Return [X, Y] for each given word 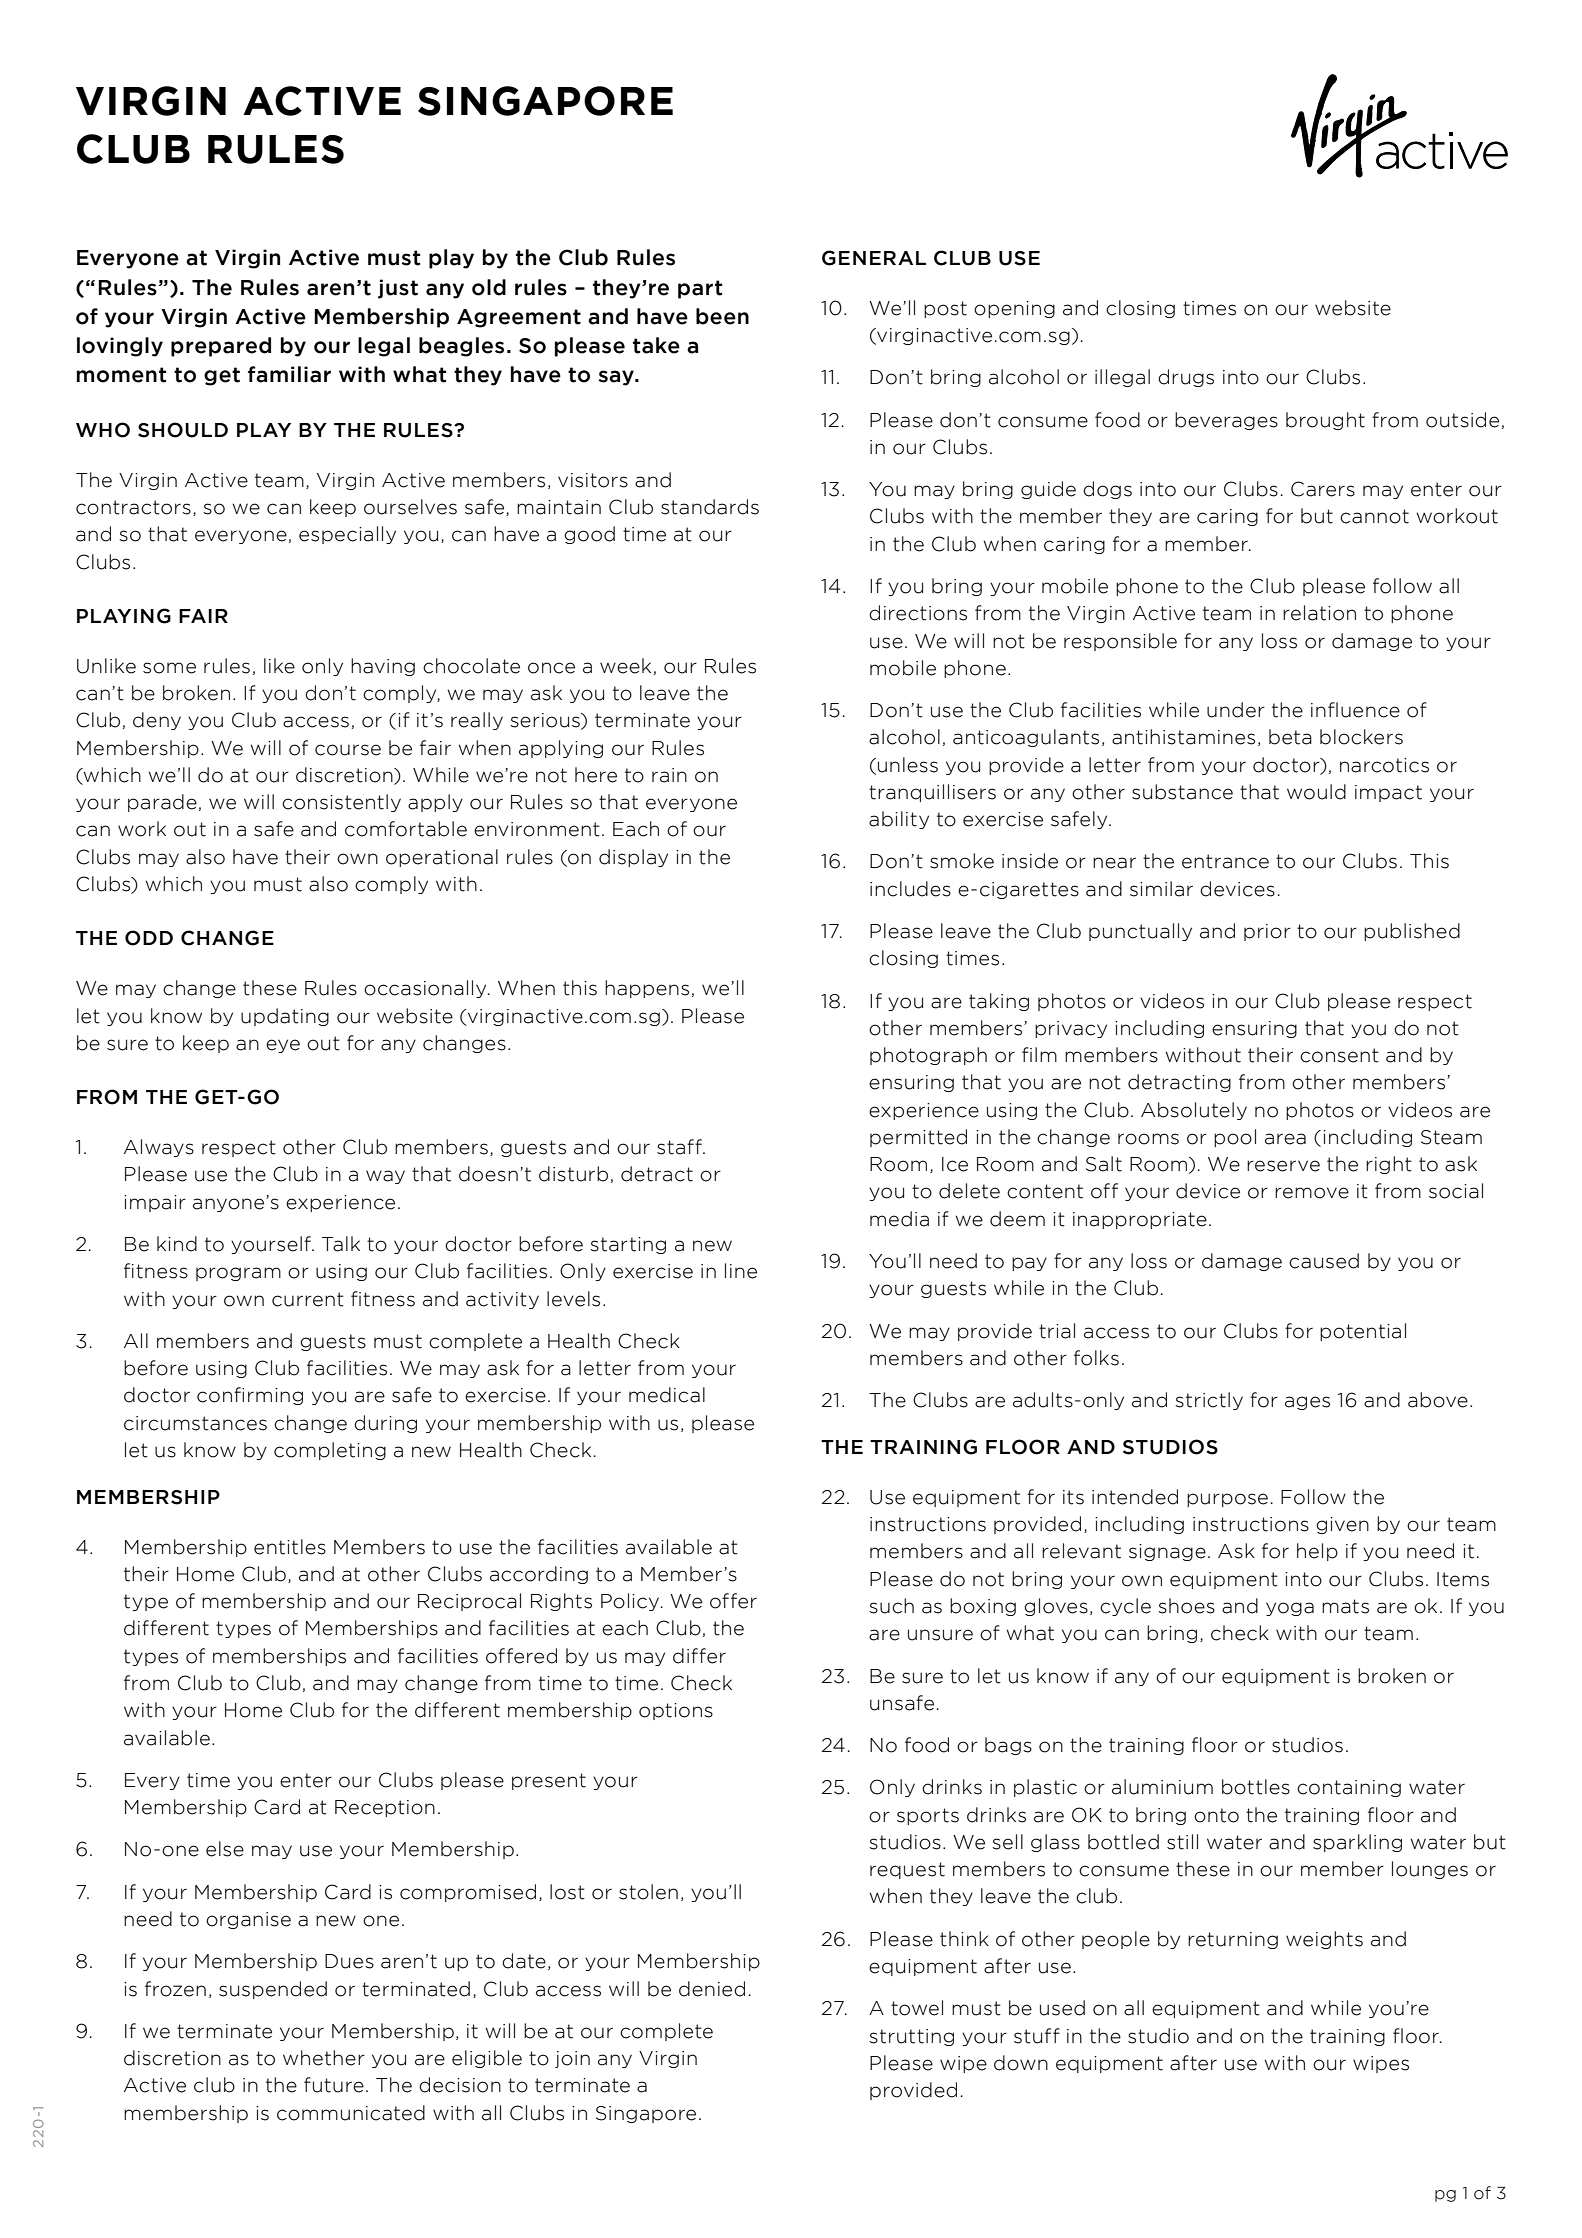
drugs [1186, 378]
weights [1324, 1940]
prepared [221, 347]
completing [330, 1451]
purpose [1227, 1500]
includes [910, 889]
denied [712, 1989]
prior [1267, 932]
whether [324, 2058]
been [722, 316]
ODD [149, 938]
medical [667, 1395]
